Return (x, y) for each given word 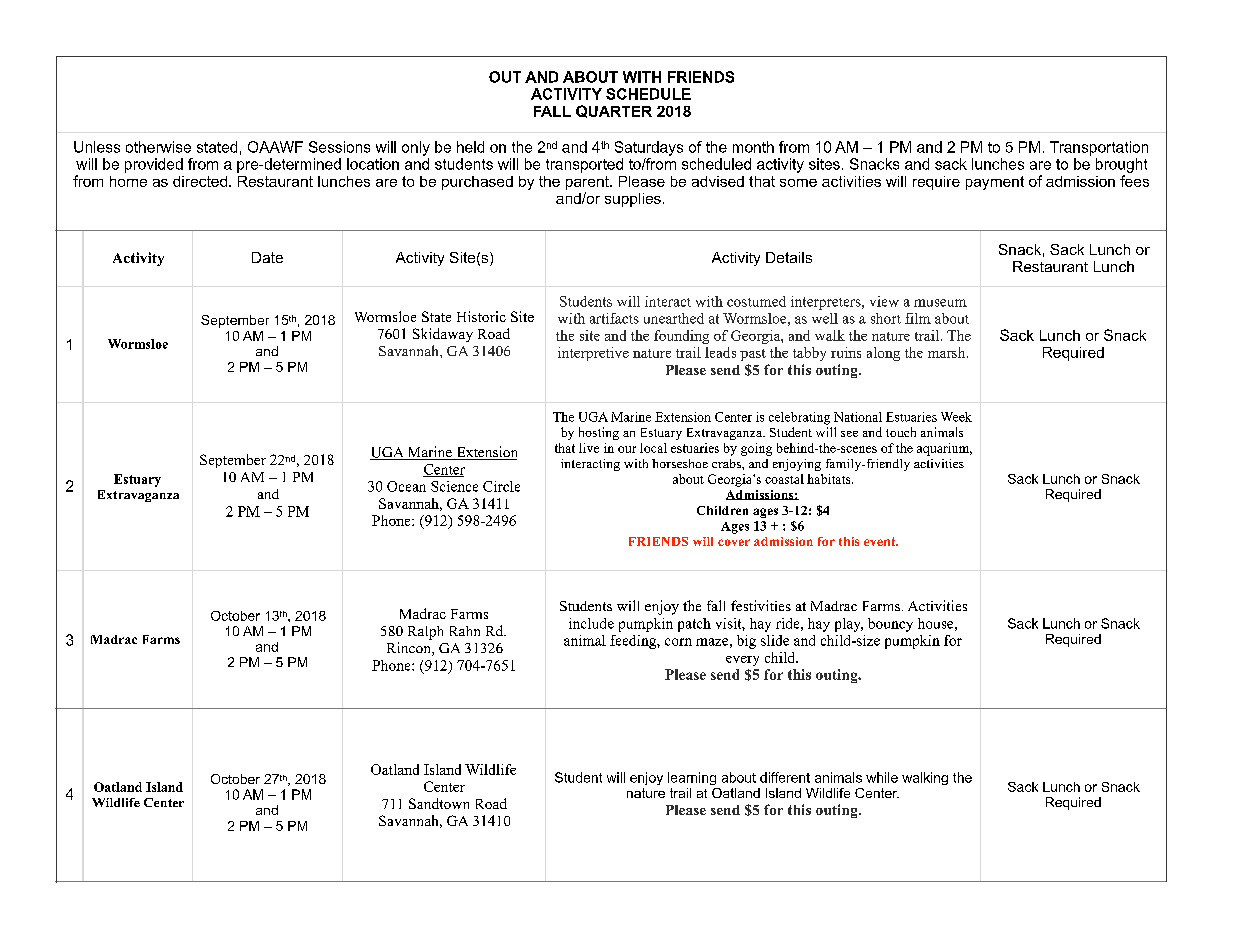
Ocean (406, 486)
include (591, 623)
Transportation (1099, 148)
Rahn (465, 631)
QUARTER (614, 111)
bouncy (890, 625)
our (627, 449)
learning (692, 778)
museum (940, 303)
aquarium (944, 449)
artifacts (614, 318)
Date (267, 257)
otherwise (158, 147)
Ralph (425, 633)
